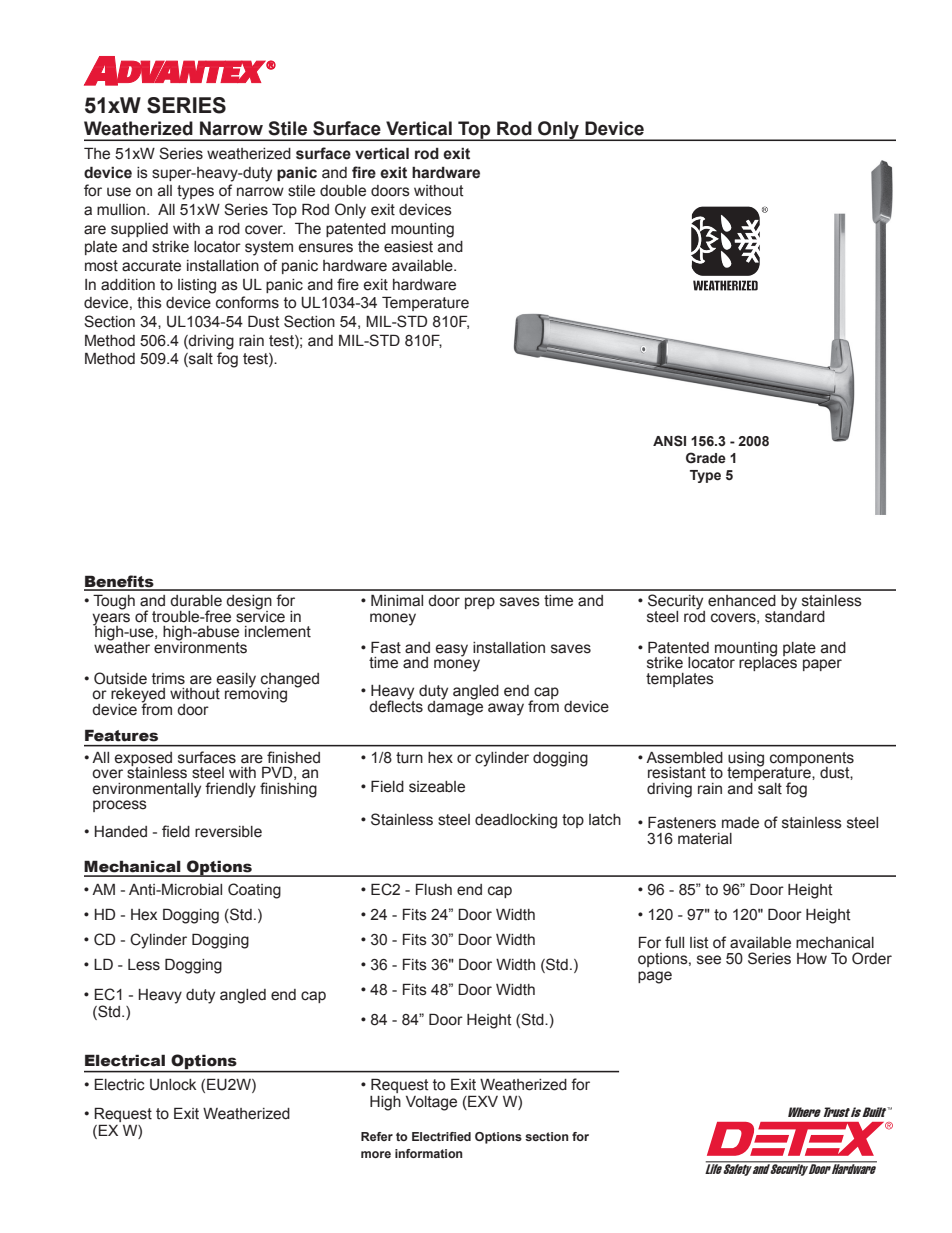 This screenshot has width=952, height=1233. I want to click on easy, so click(452, 650).
